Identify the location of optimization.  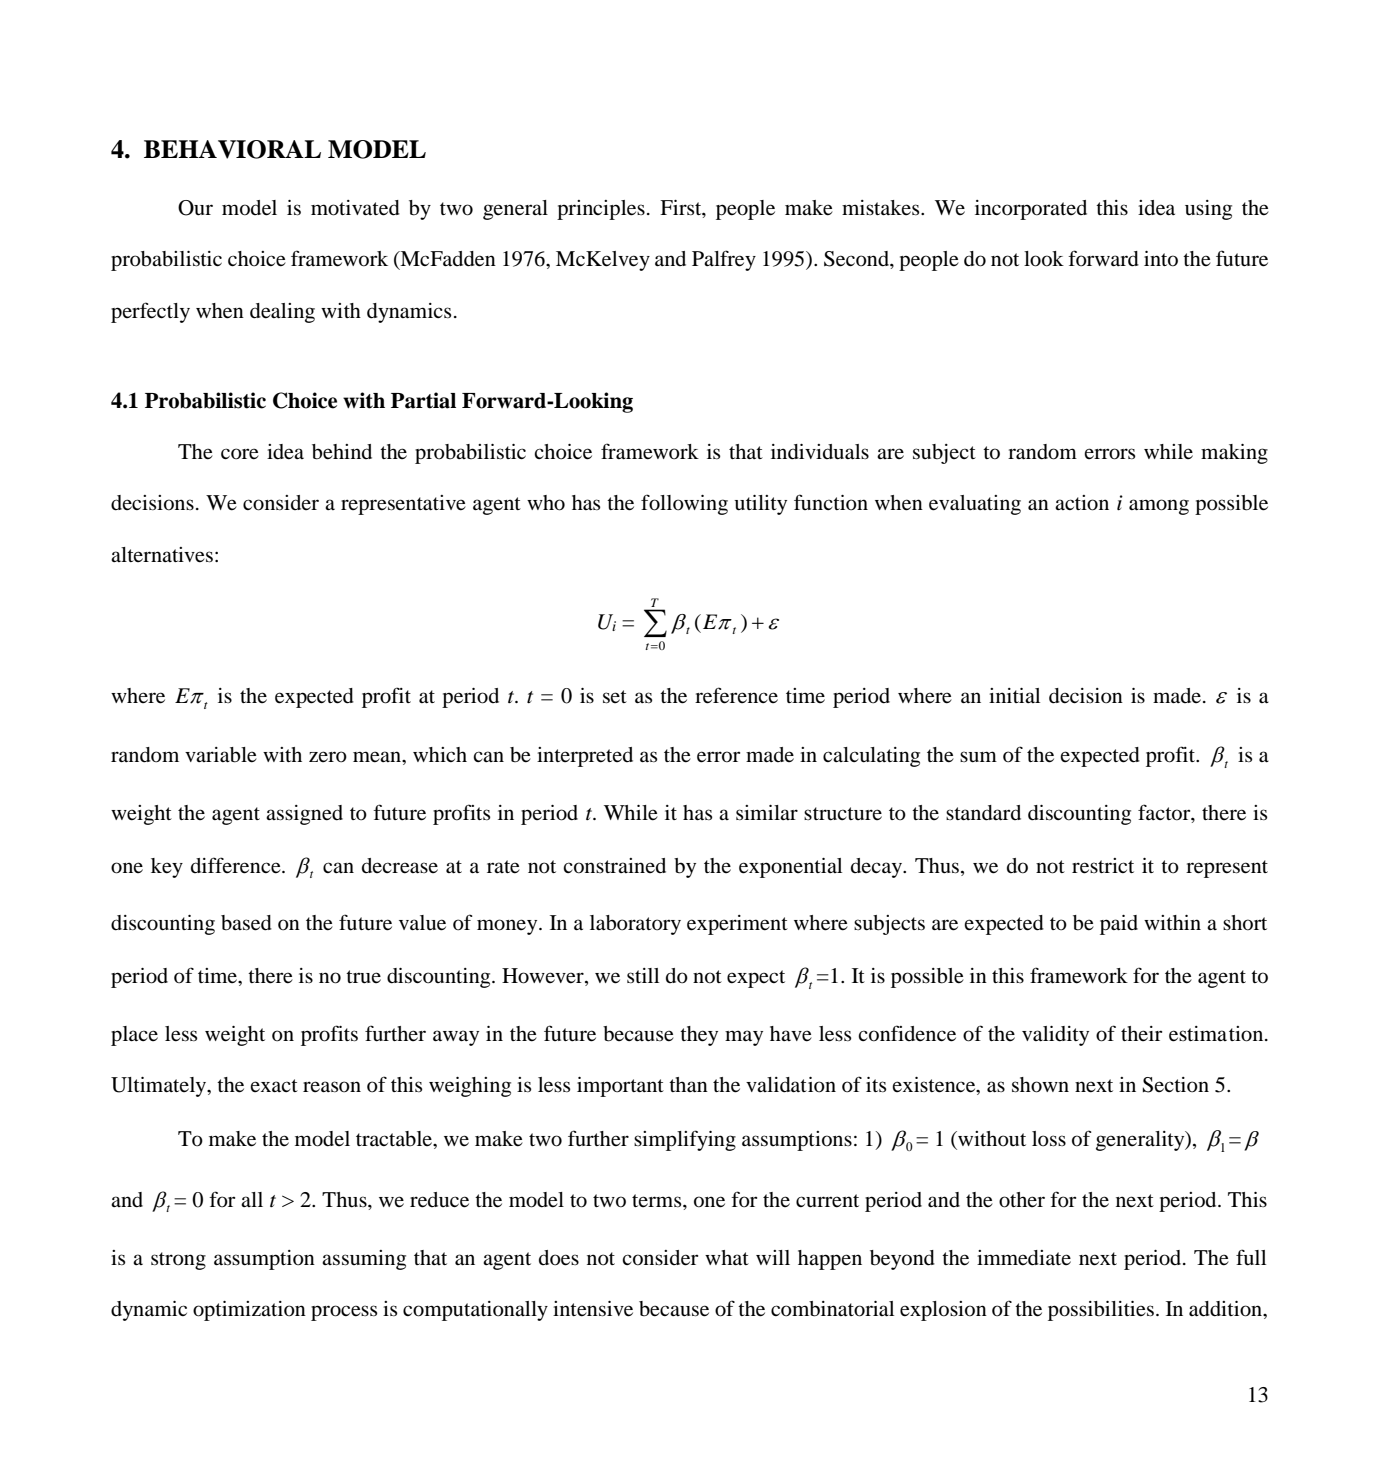
(249, 1311).
